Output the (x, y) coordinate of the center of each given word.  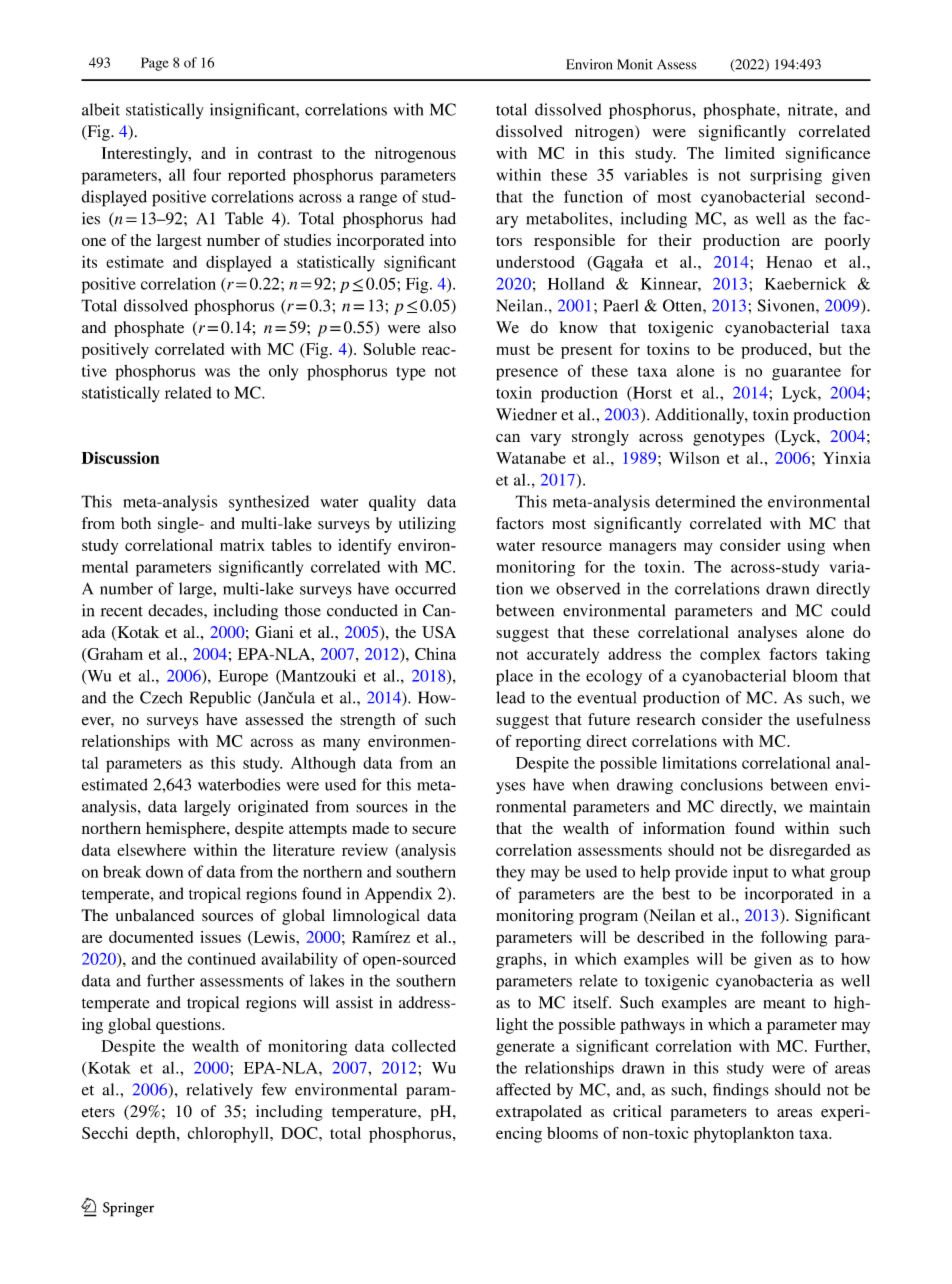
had (444, 218)
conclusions (722, 784)
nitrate (811, 109)
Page (155, 64)
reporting (548, 743)
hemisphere (187, 830)
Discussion (120, 457)
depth (157, 1135)
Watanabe (531, 458)
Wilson (694, 458)
